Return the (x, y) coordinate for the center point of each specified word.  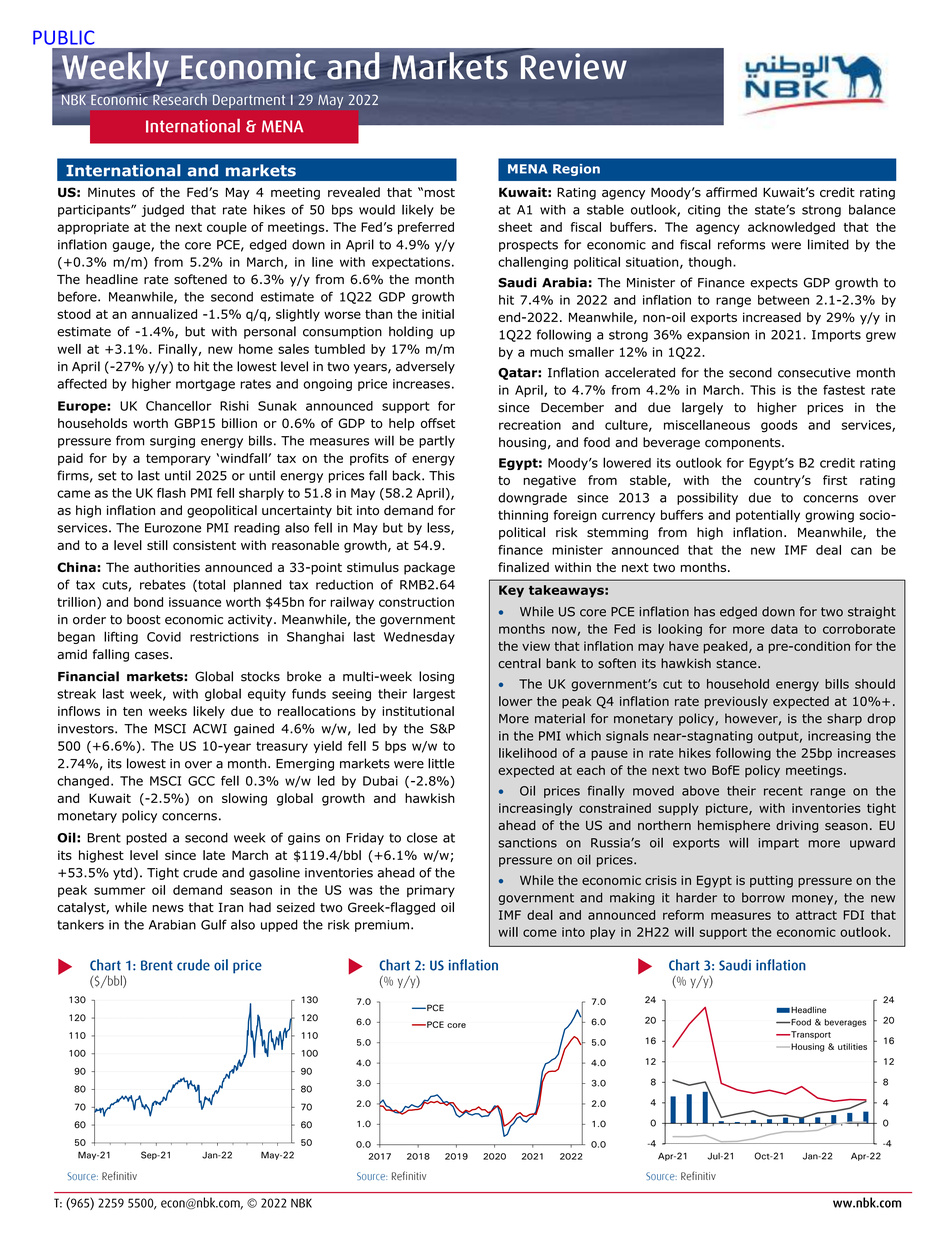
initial (438, 314)
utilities (852, 1046)
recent (783, 791)
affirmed (731, 192)
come (540, 933)
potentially (768, 516)
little (441, 763)
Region (576, 170)
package (429, 568)
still (157, 545)
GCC (201, 781)
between (783, 300)
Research (180, 99)
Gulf (214, 924)
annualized (164, 314)
